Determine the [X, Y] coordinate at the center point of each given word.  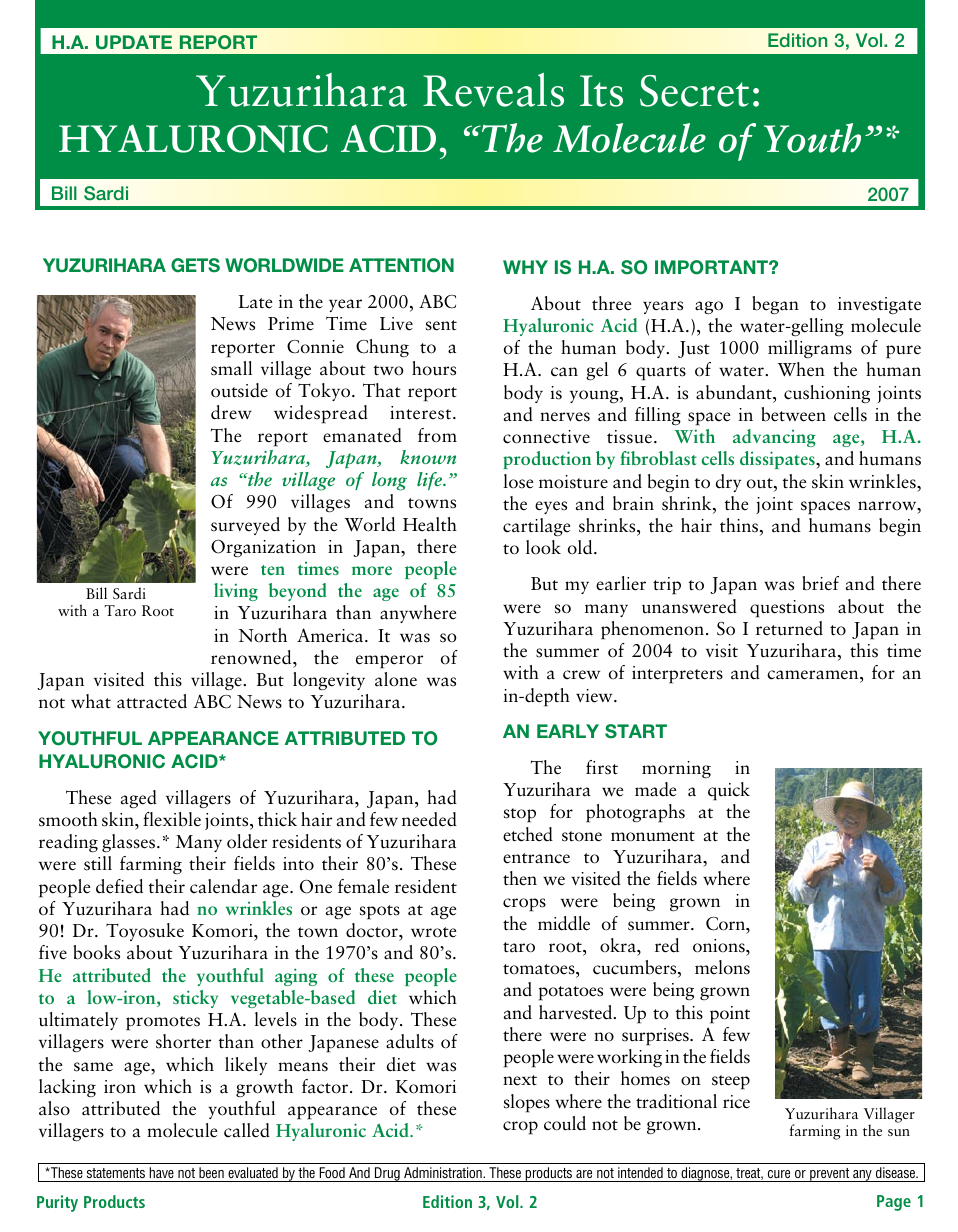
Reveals [493, 90]
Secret [694, 91]
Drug [387, 1174]
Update [134, 42]
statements [116, 1173]
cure [779, 1174]
